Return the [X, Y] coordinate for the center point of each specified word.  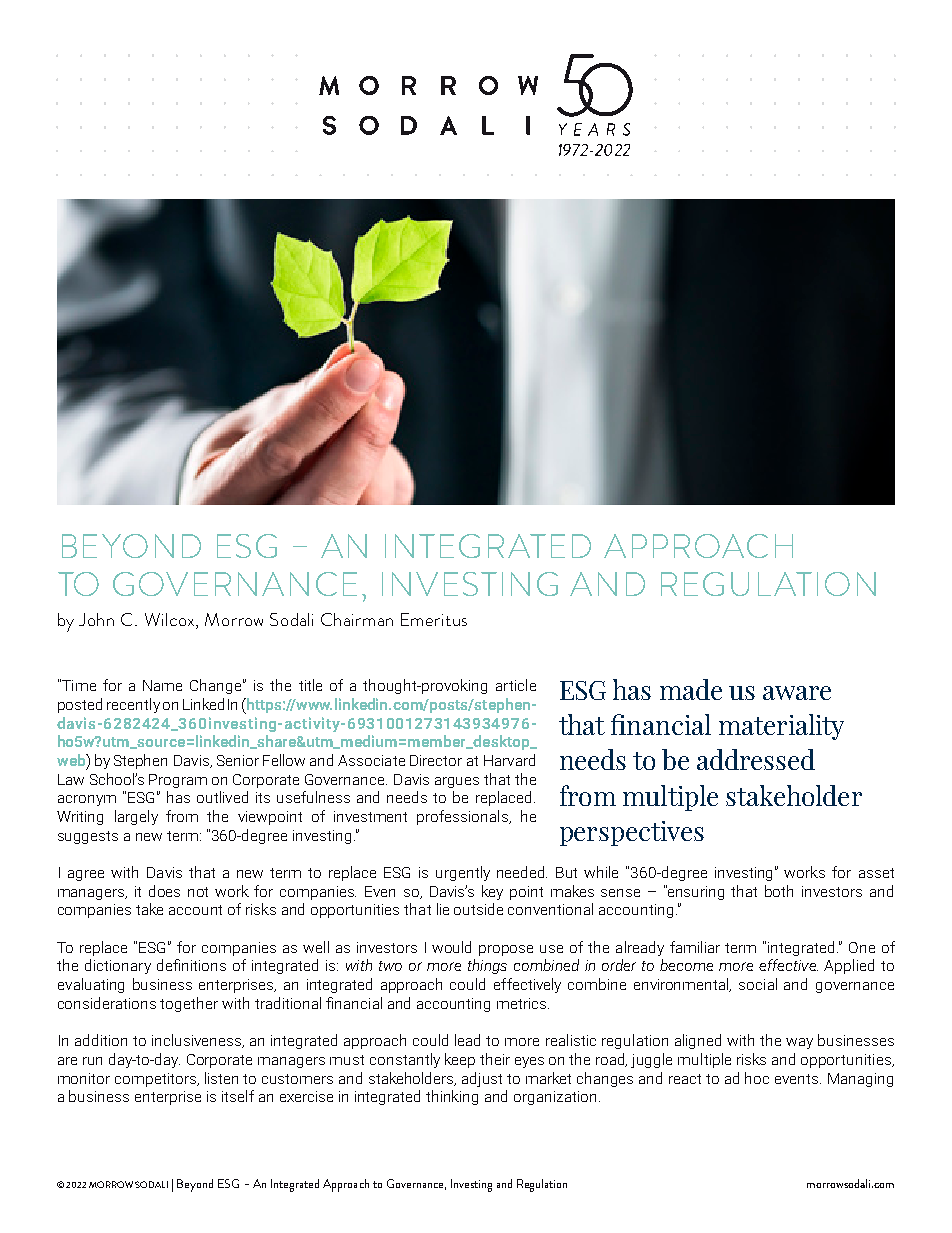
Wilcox [171, 621]
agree [86, 875]
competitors [156, 1080]
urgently [463, 873]
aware [797, 693]
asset [876, 873]
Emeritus [434, 619]
